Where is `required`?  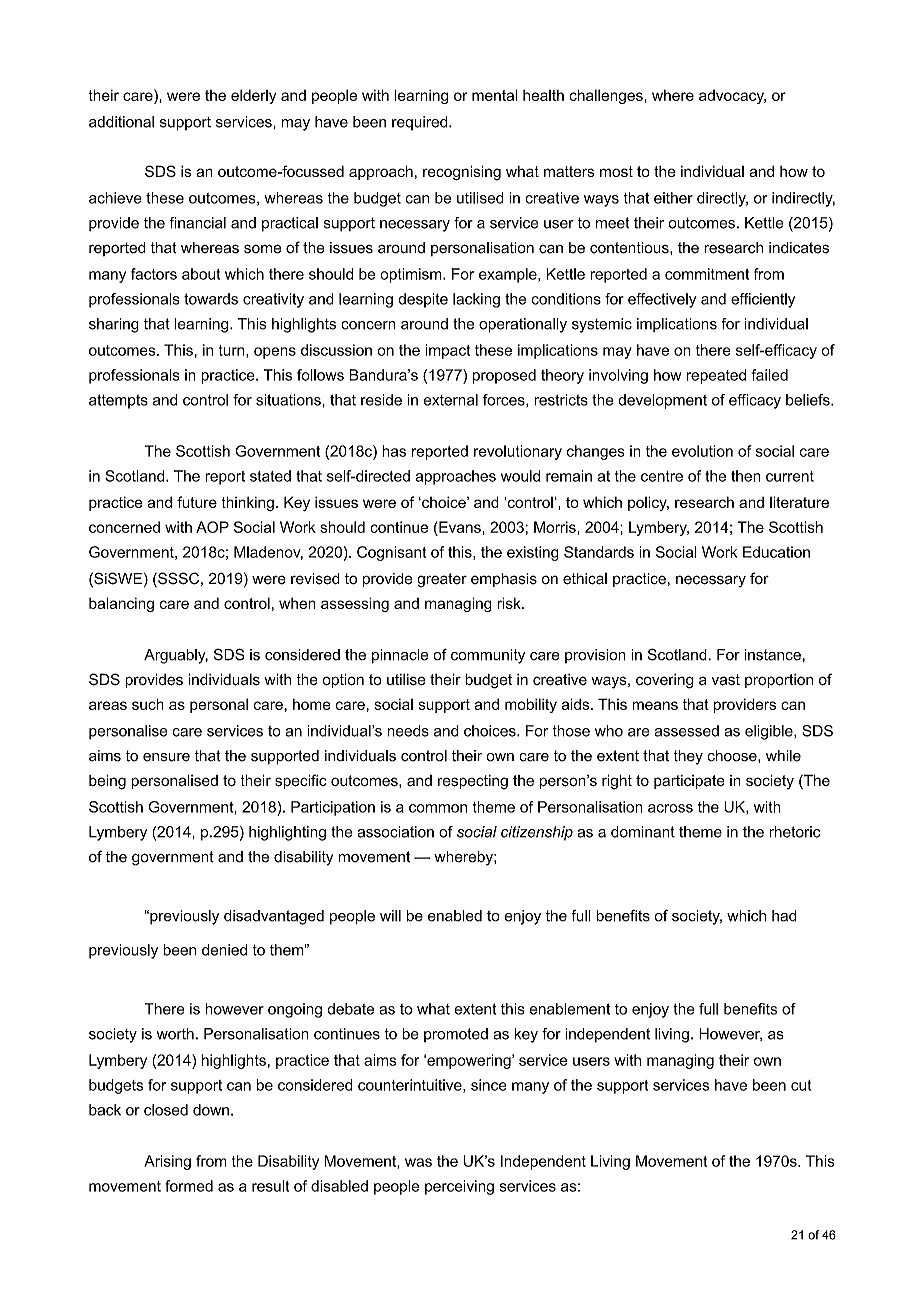
required is located at coordinates (421, 123).
